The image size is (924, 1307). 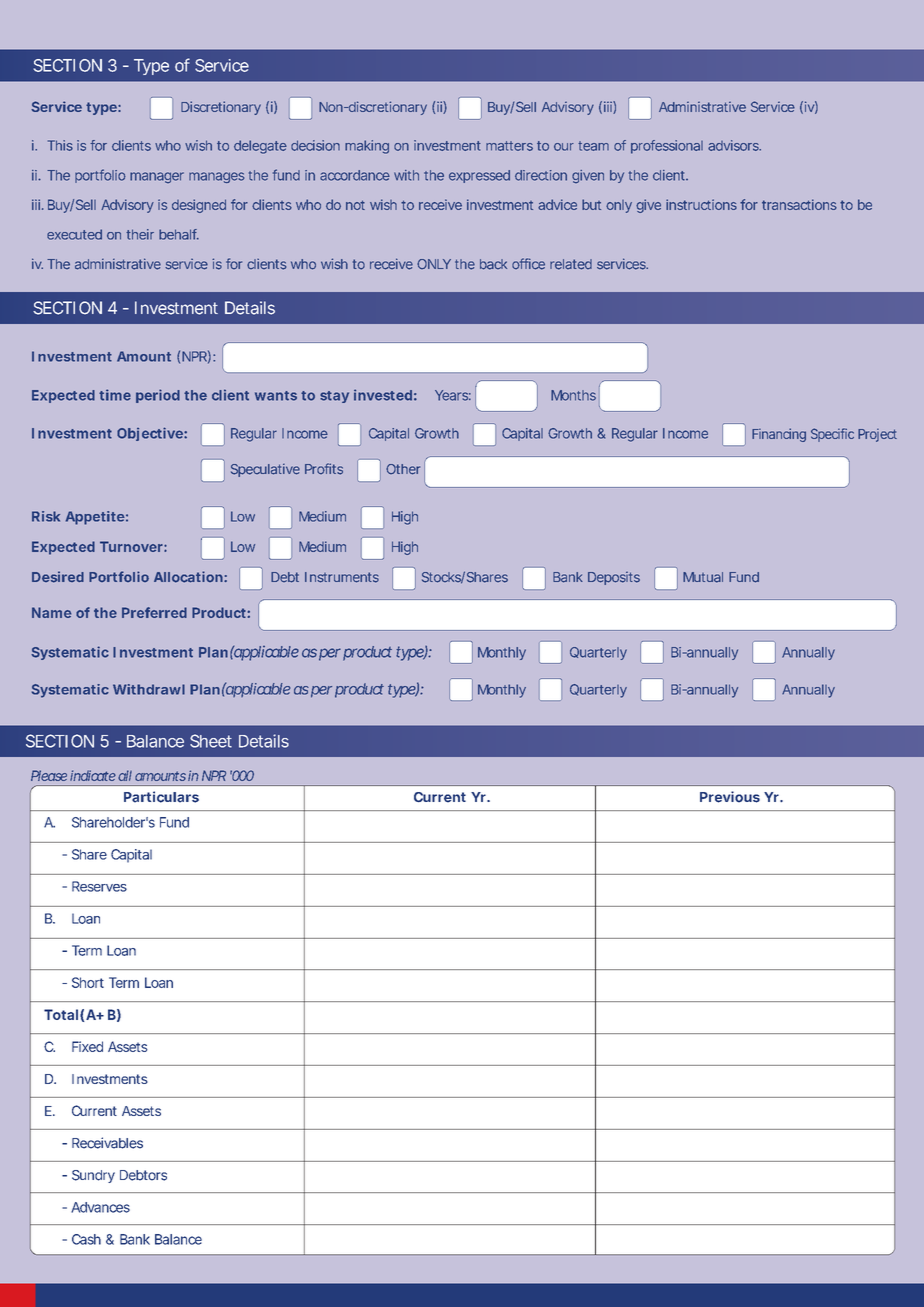 What do you see at coordinates (161, 797) in the screenshot?
I see `Particulars` at bounding box center [161, 797].
